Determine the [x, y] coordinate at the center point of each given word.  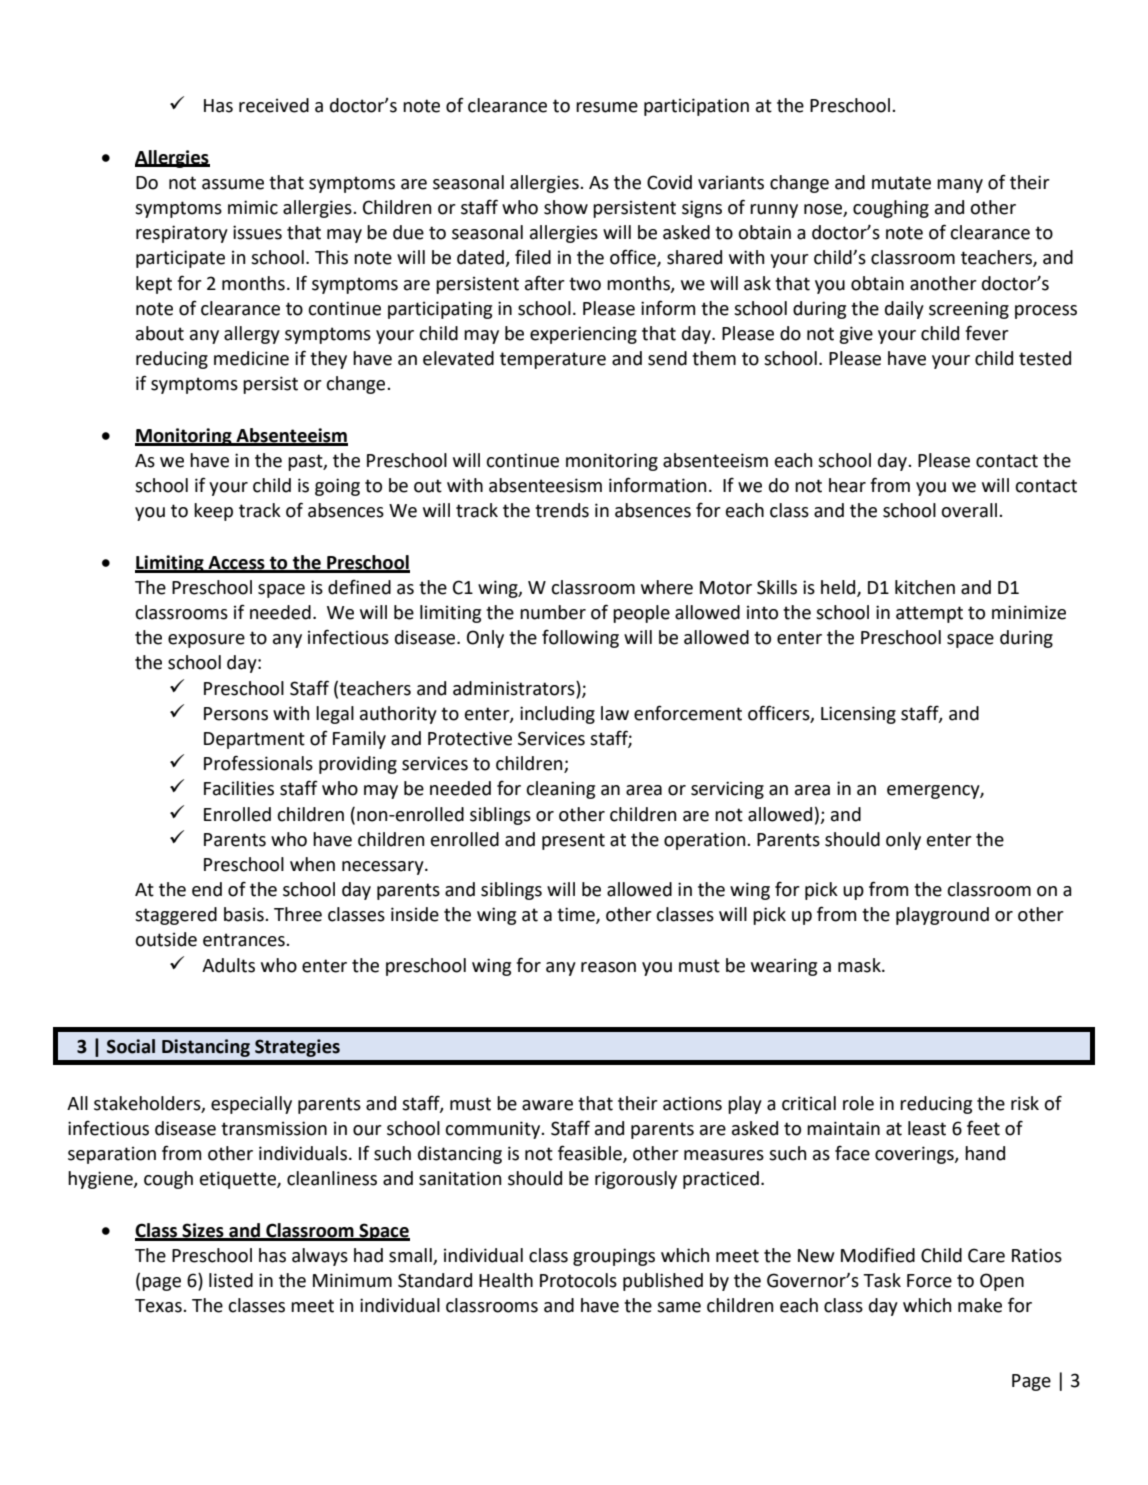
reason [608, 967]
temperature [553, 360]
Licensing [858, 715]
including [557, 715]
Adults [228, 965]
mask [860, 965]
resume [607, 107]
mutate [901, 183]
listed [231, 1280]
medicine [251, 358]
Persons [236, 714]
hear [847, 485]
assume [233, 184]
